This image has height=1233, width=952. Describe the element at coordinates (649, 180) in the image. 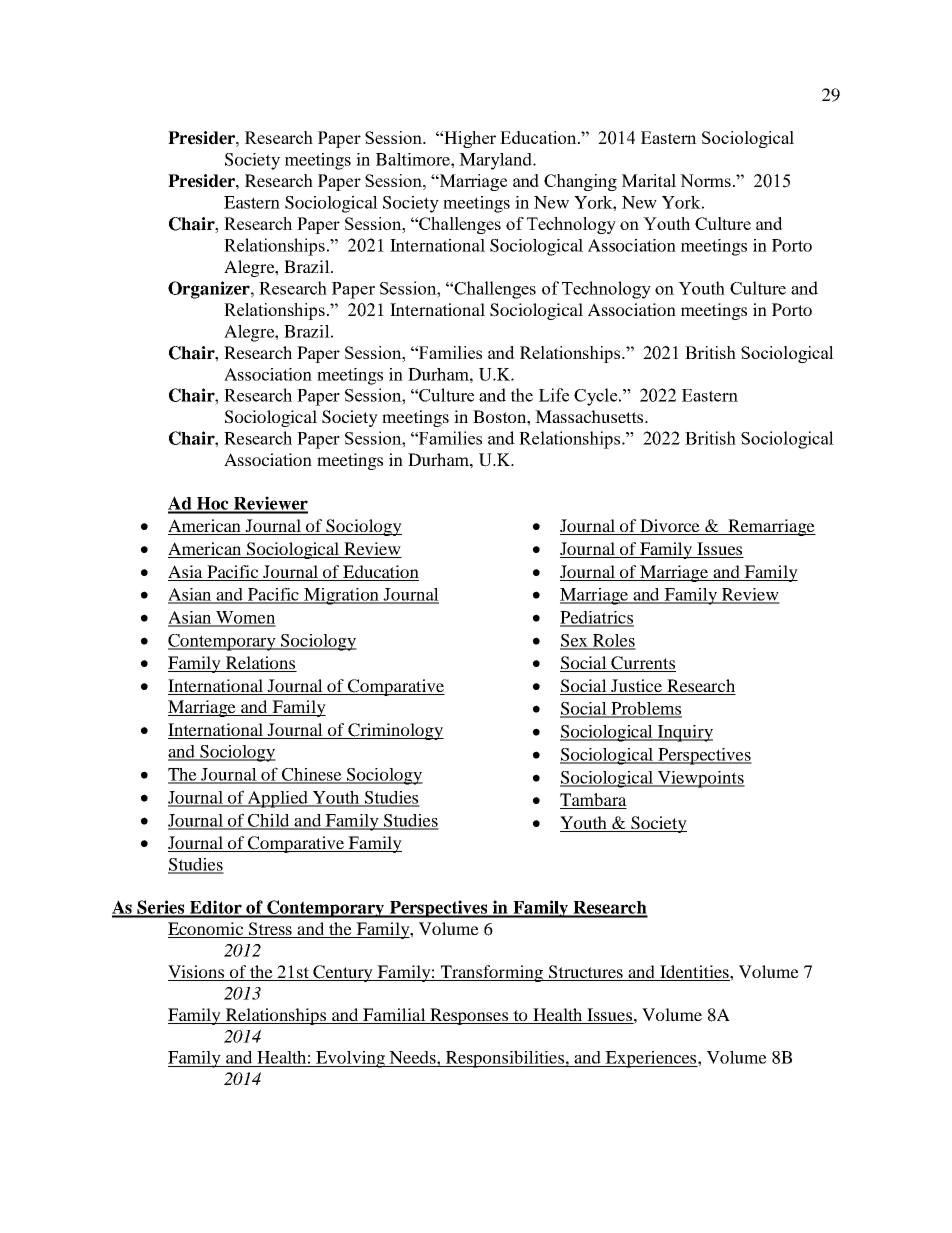

I see `Marital` at that location.
